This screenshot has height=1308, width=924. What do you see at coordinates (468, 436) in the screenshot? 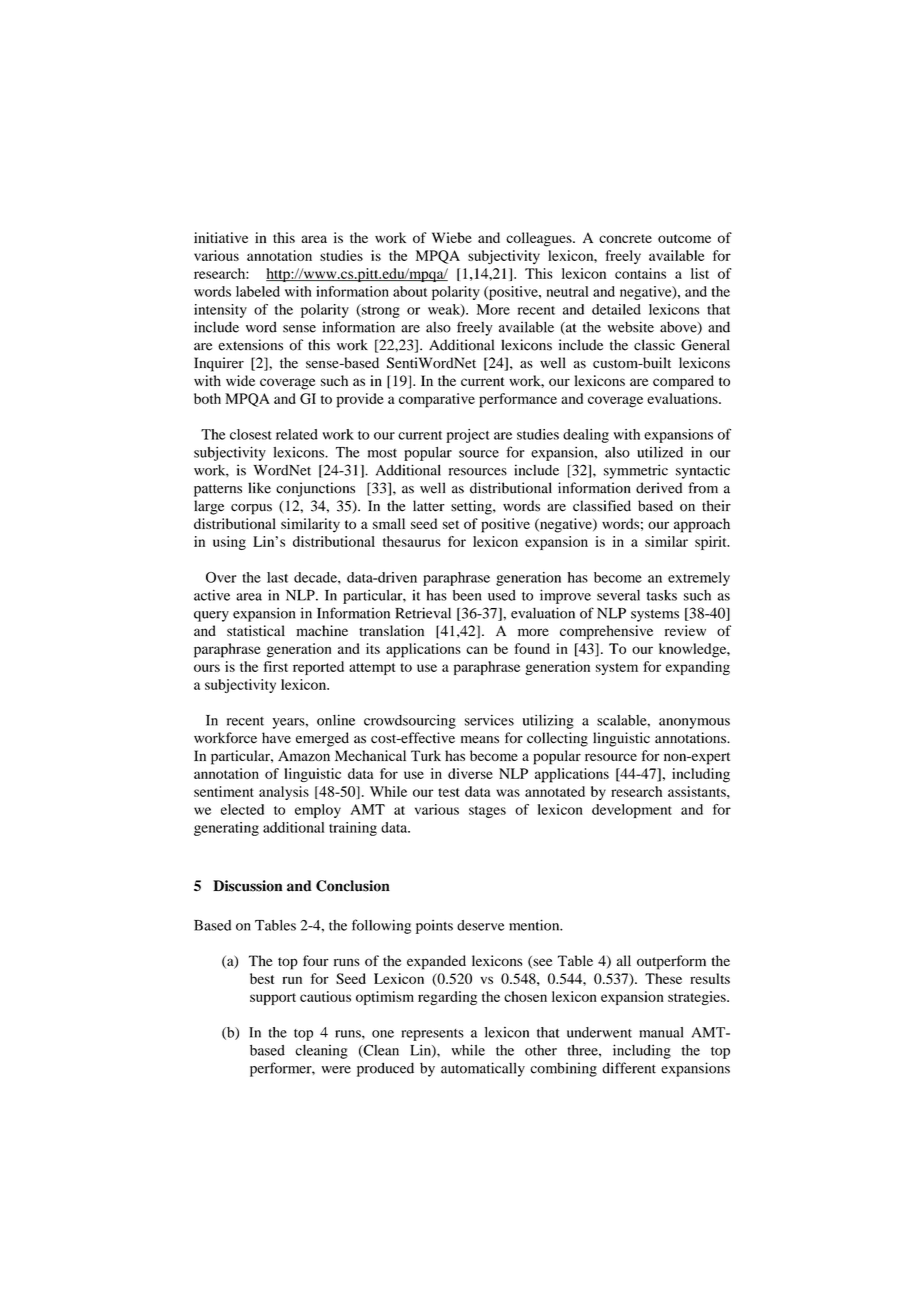
I see `project` at bounding box center [468, 436].
